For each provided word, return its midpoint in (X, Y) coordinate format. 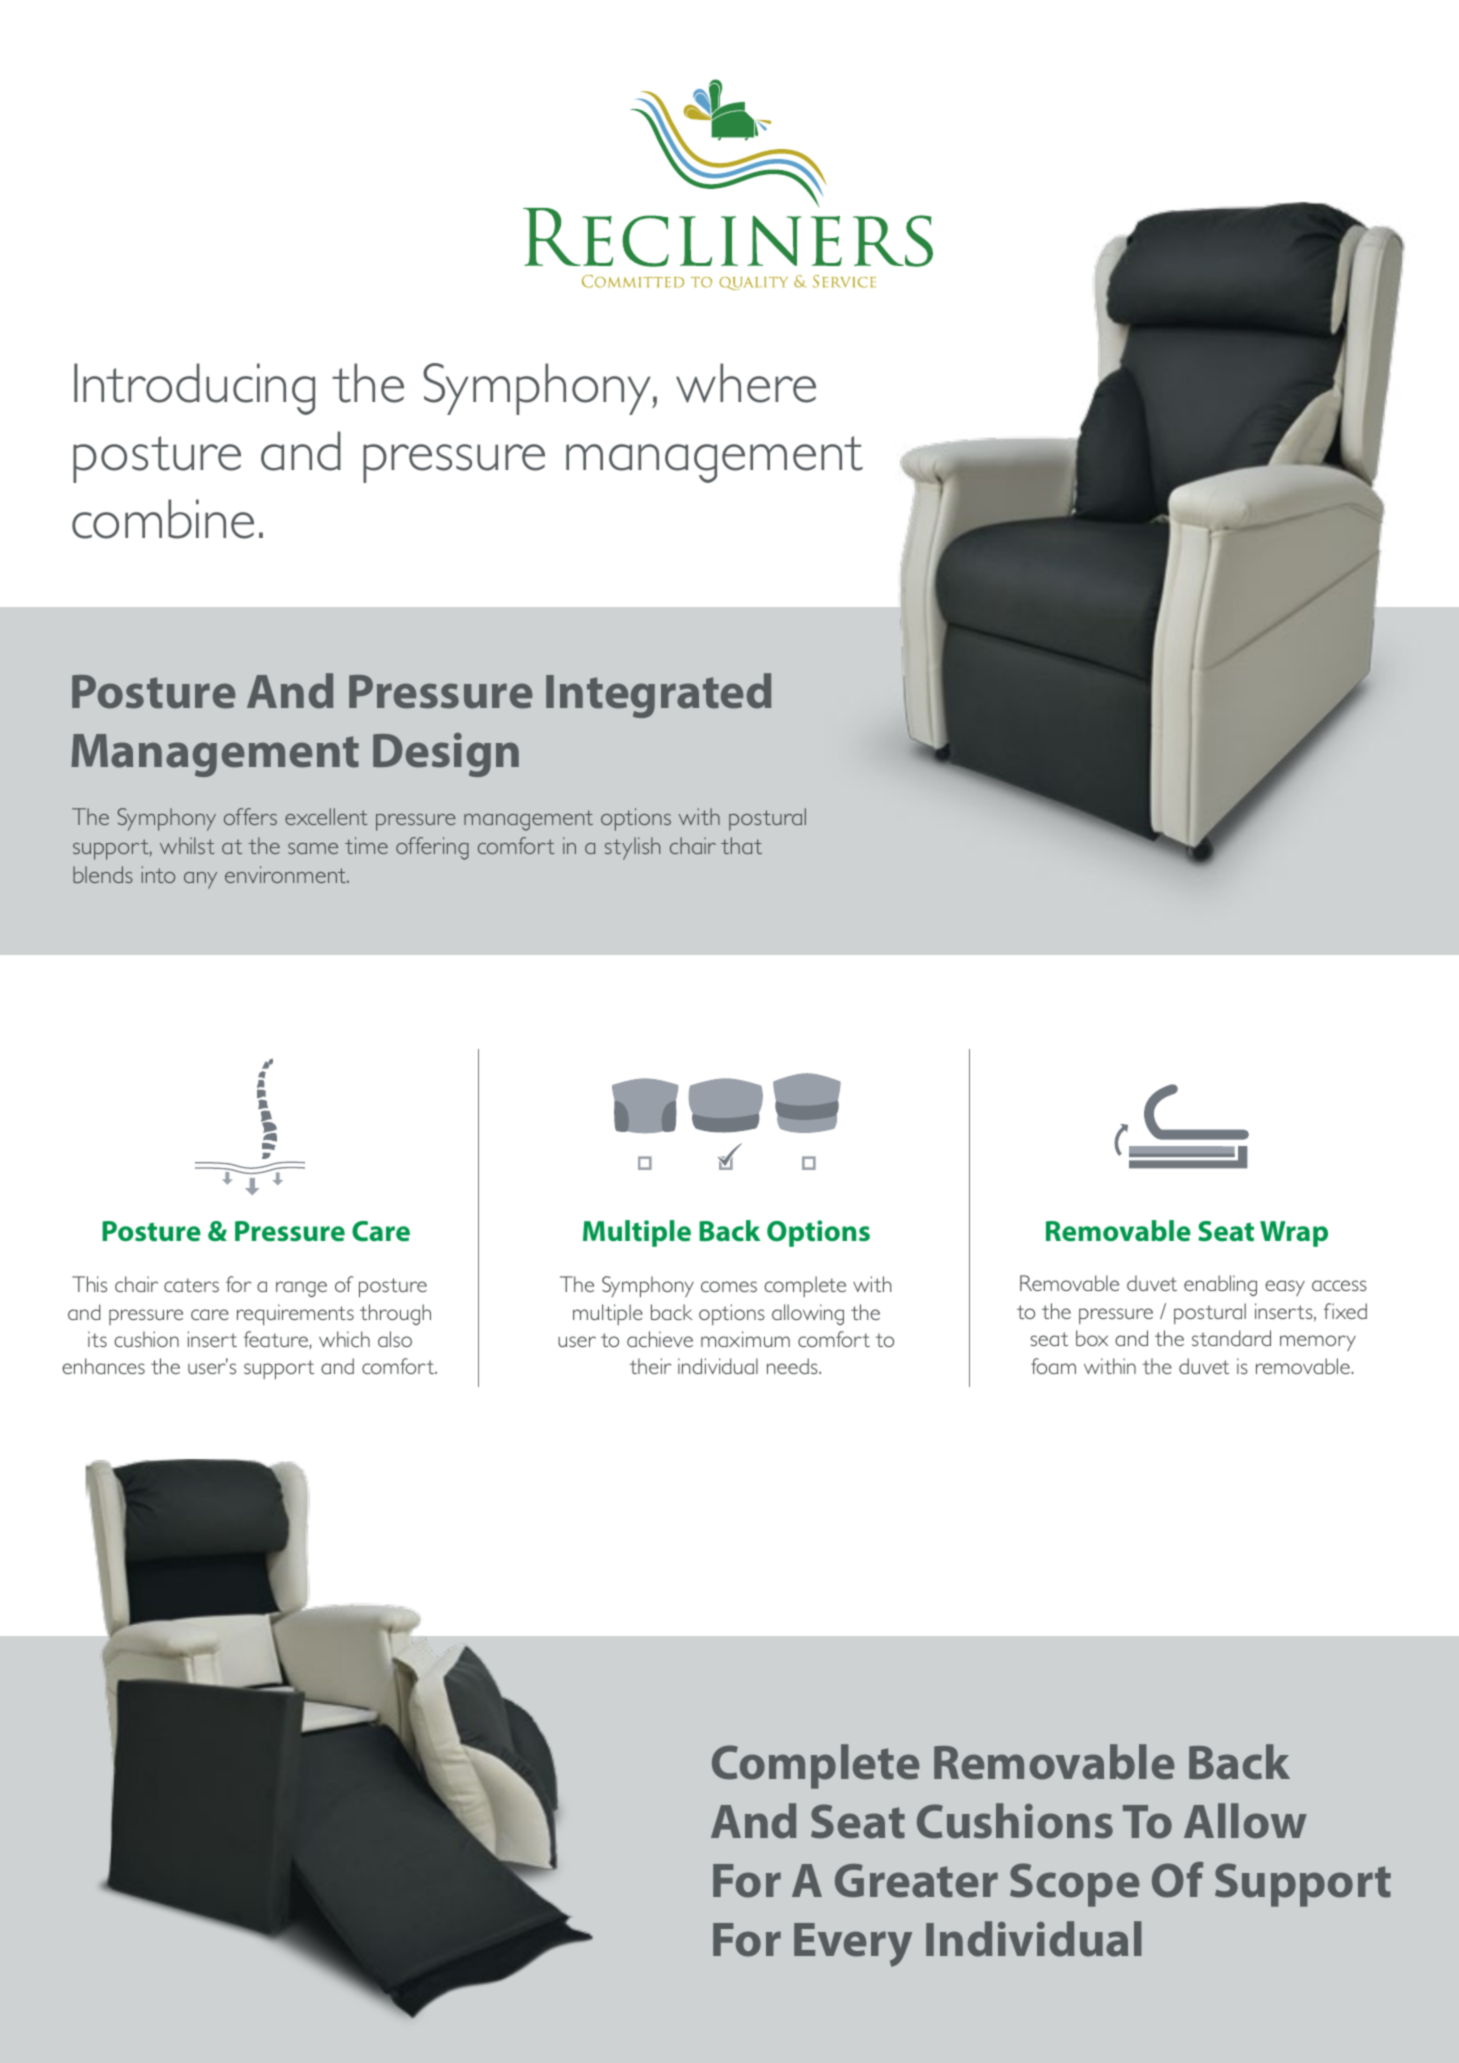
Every (853, 1945)
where (746, 383)
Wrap (1294, 1234)
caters (191, 1285)
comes (729, 1286)
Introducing (194, 389)
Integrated (658, 695)
